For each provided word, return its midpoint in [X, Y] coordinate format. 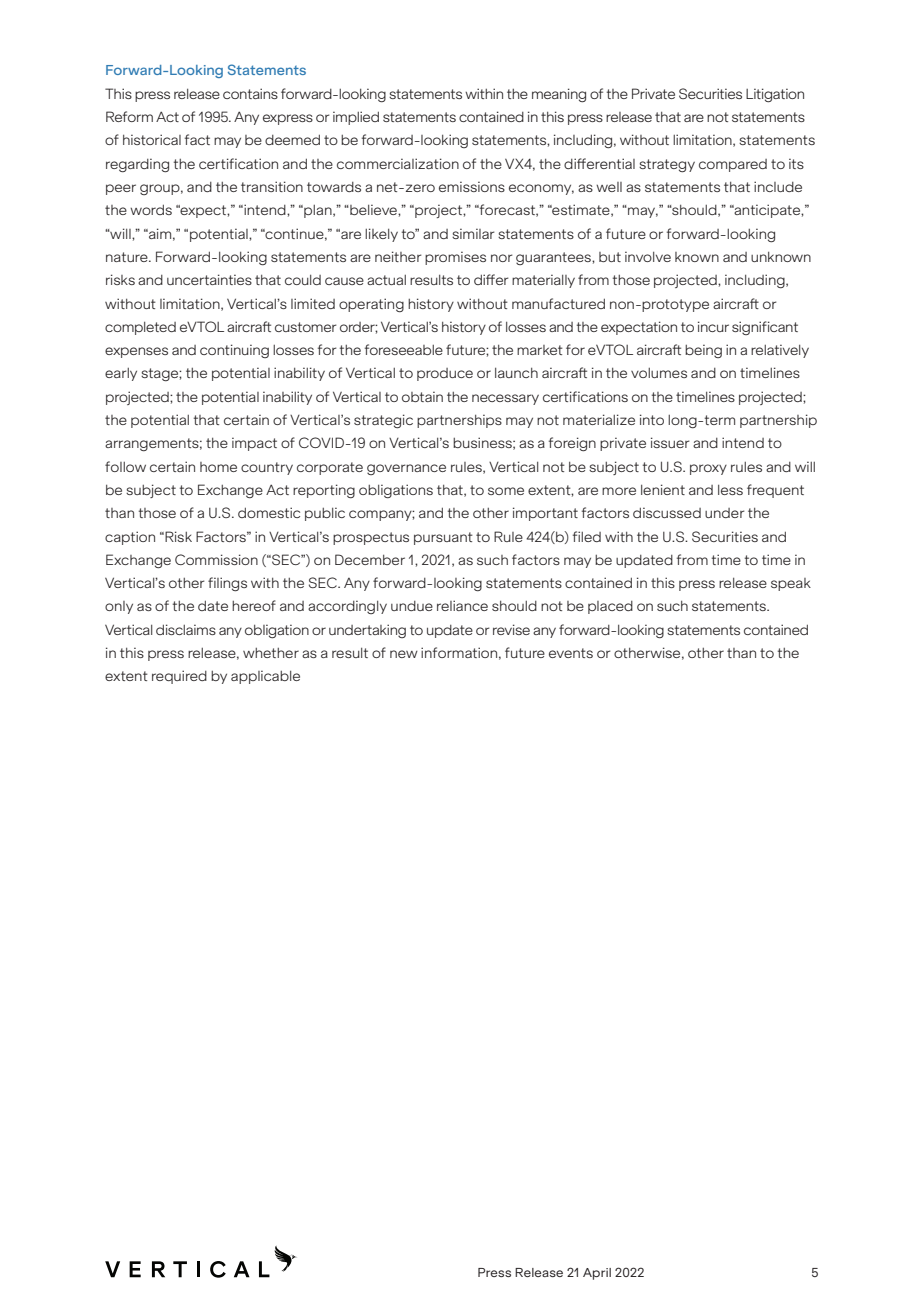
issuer [670, 442]
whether [271, 653]
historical [152, 139]
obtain [422, 396]
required [179, 677]
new [404, 654]
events [571, 653]
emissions [472, 186]
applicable [265, 677]
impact [254, 444]
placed [610, 607]
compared [733, 165]
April [597, 1274]
